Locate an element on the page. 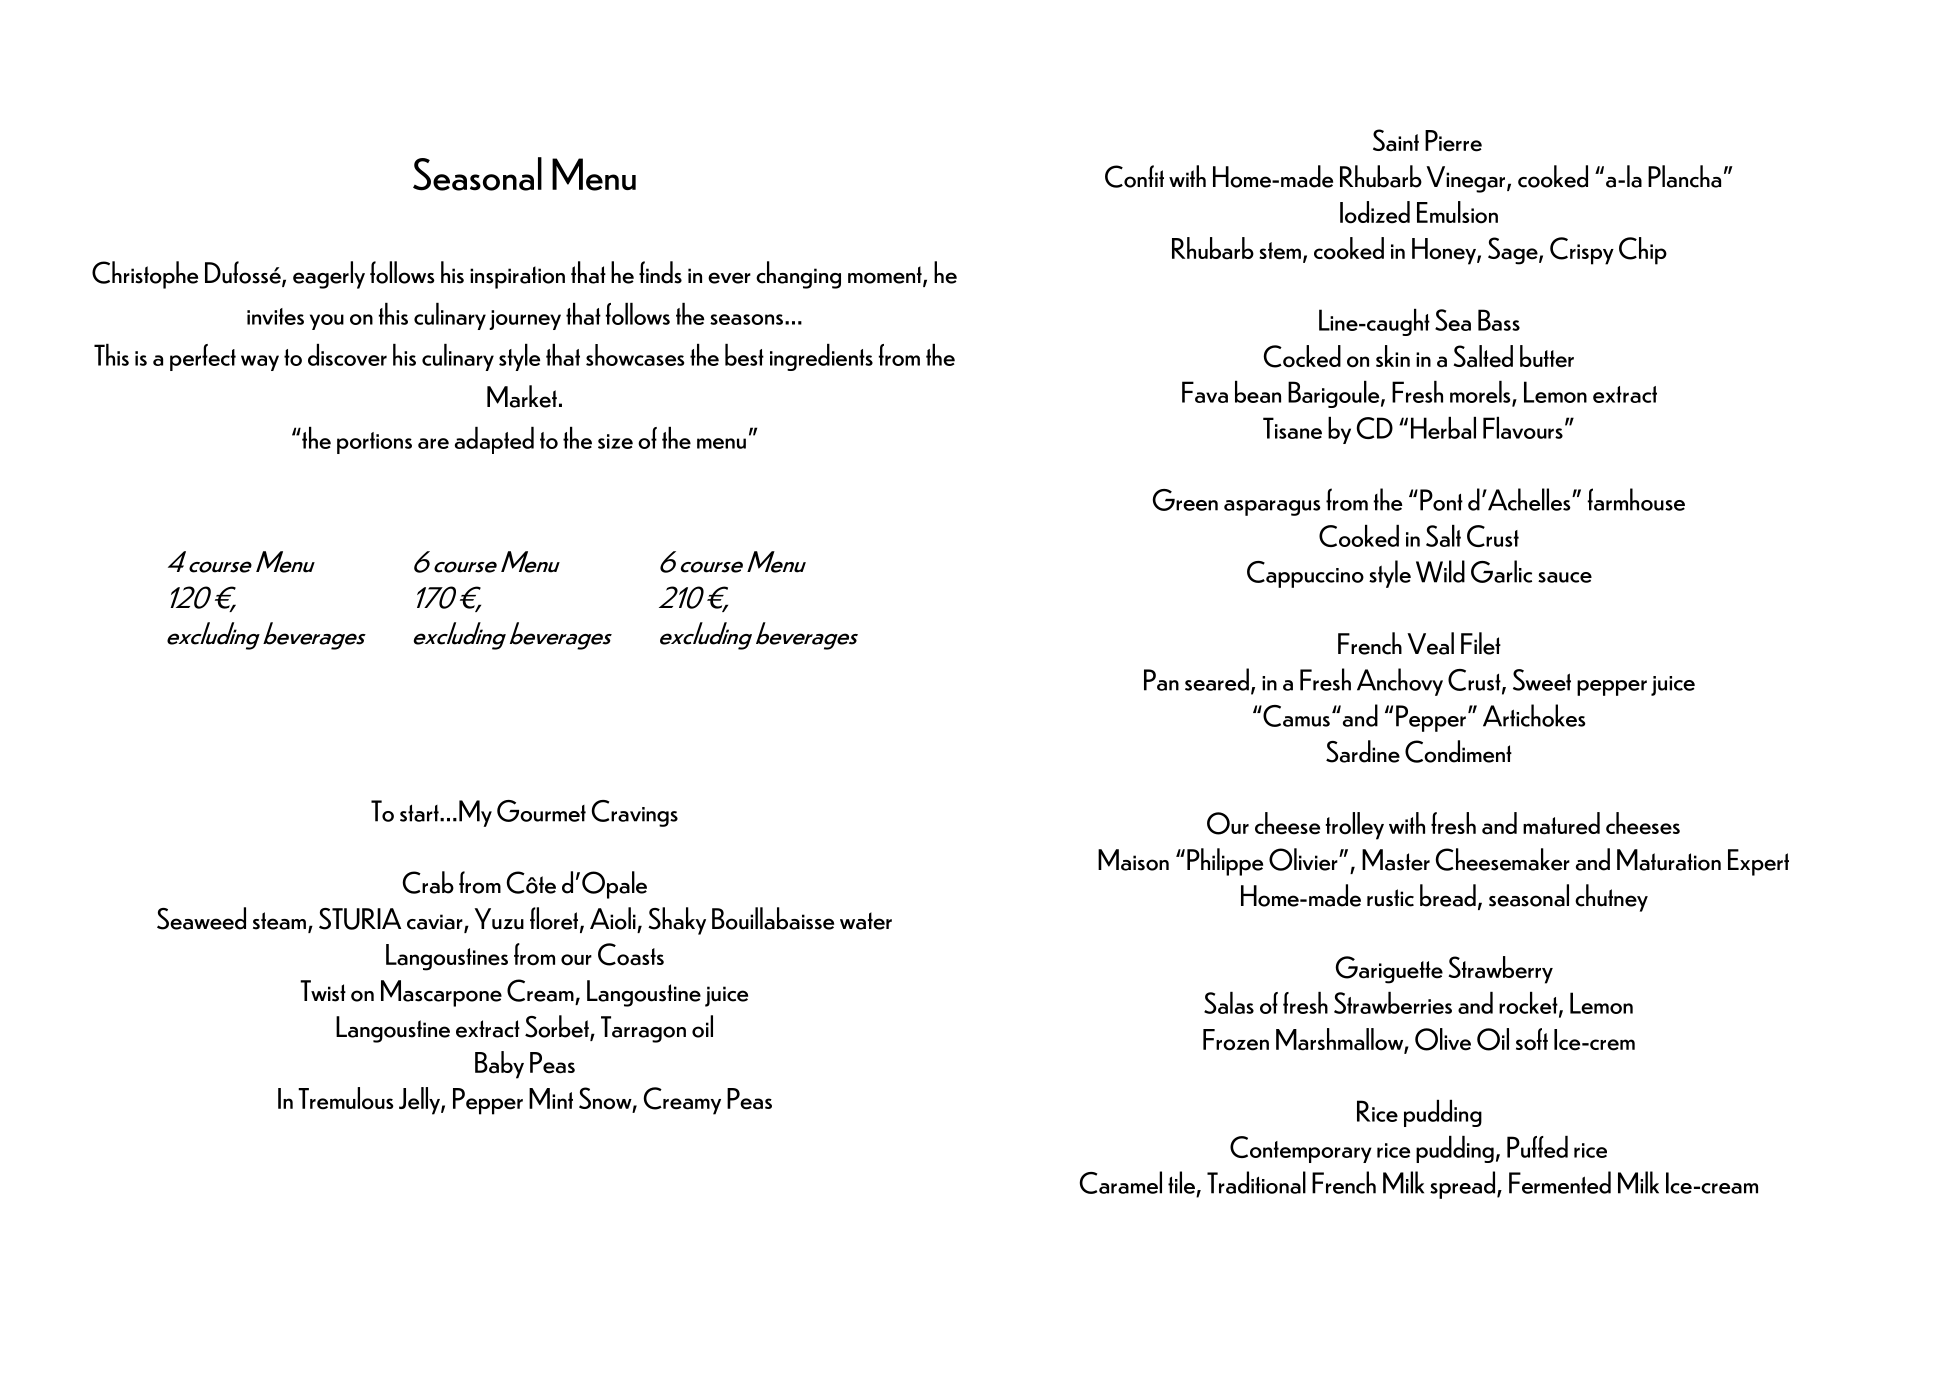 Image resolution: width=1952 pixels, height=1380 pixels. eagerly is located at coordinates (329, 275).
